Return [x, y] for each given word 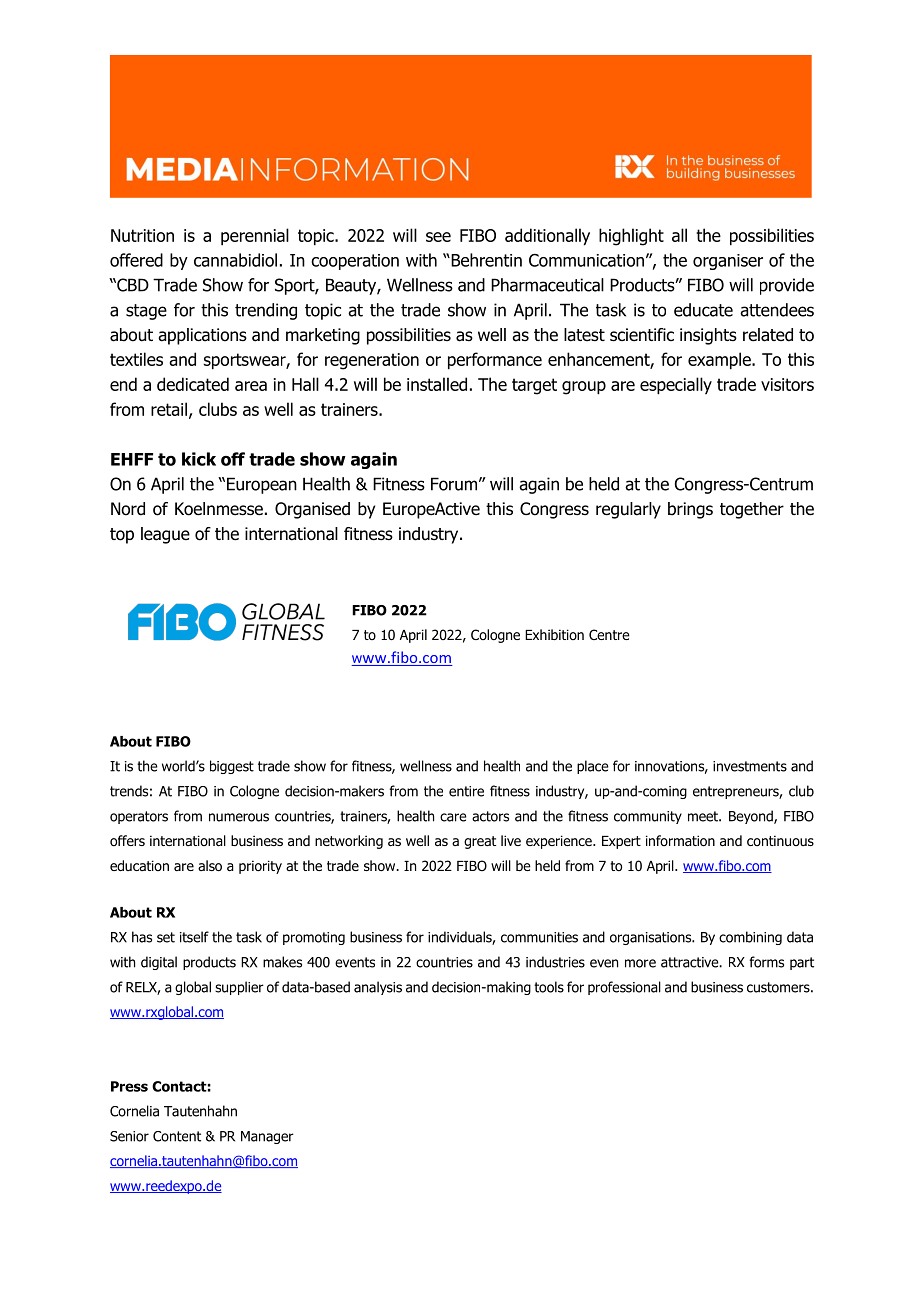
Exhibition [554, 634]
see [438, 237]
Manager [267, 1137]
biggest [232, 767]
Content [177, 1136]
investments [750, 766]
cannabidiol [235, 260]
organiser [728, 262]
